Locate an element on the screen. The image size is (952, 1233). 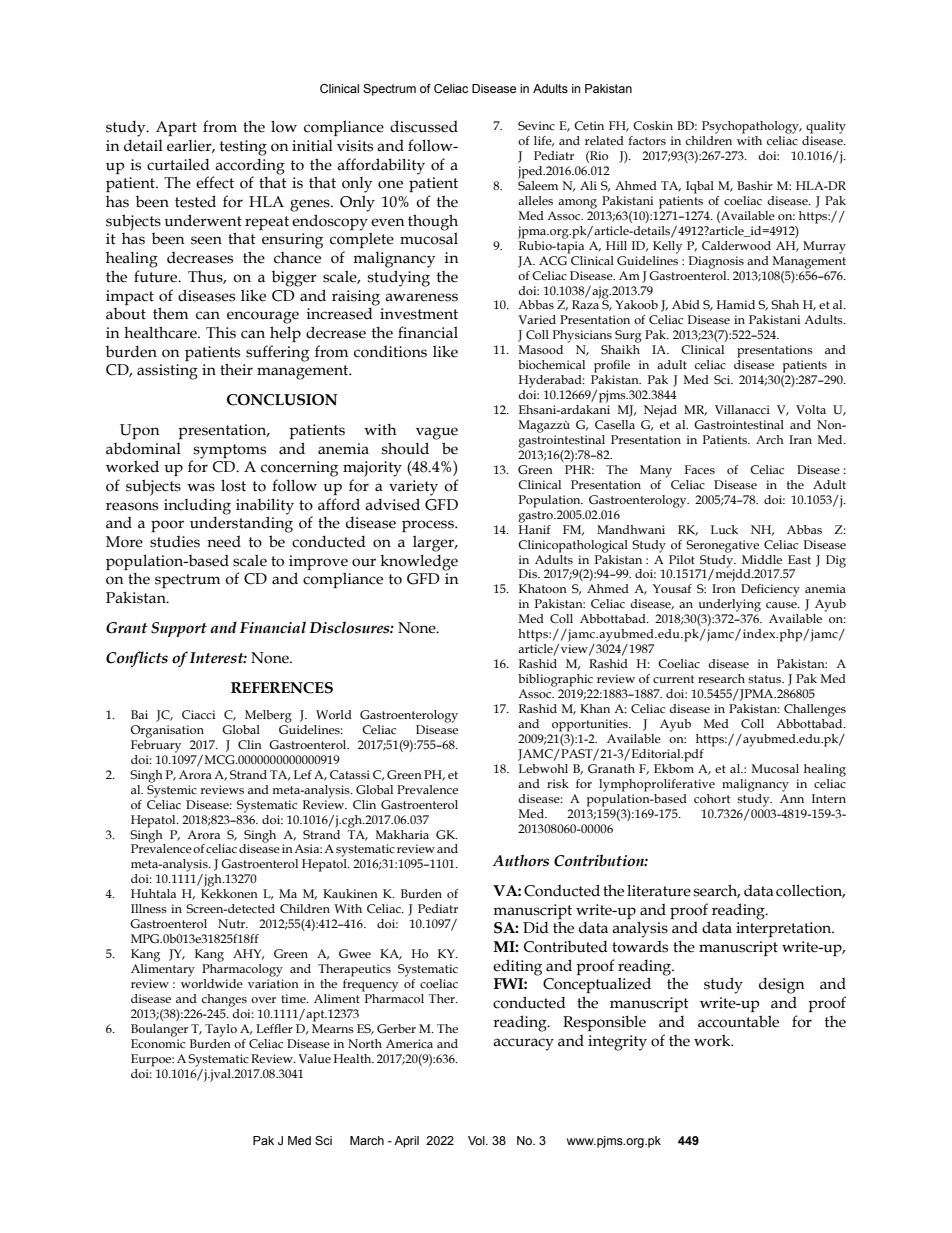
April is located at coordinates (406, 1142).
